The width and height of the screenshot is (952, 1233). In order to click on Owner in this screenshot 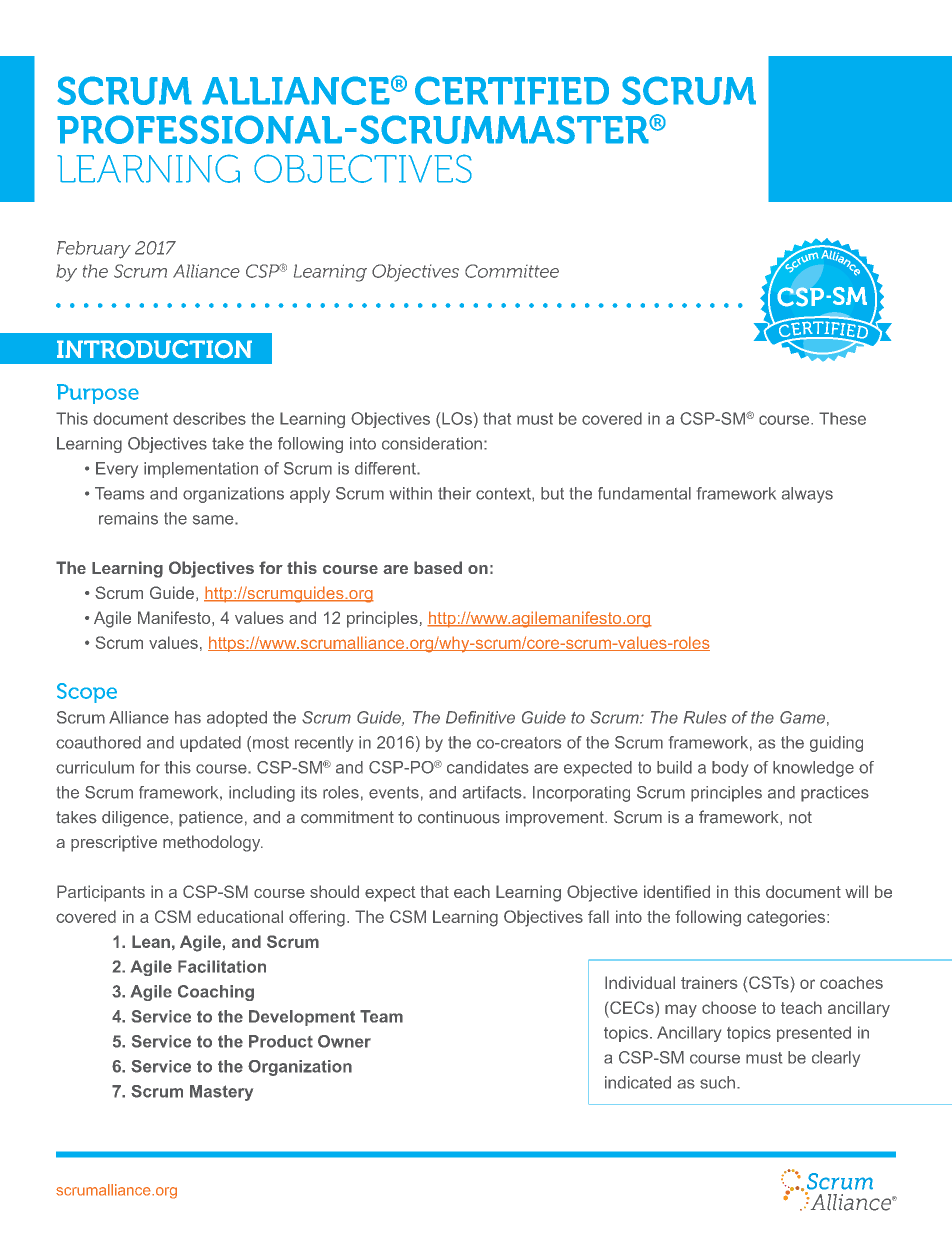, I will do `click(344, 1041)`.
